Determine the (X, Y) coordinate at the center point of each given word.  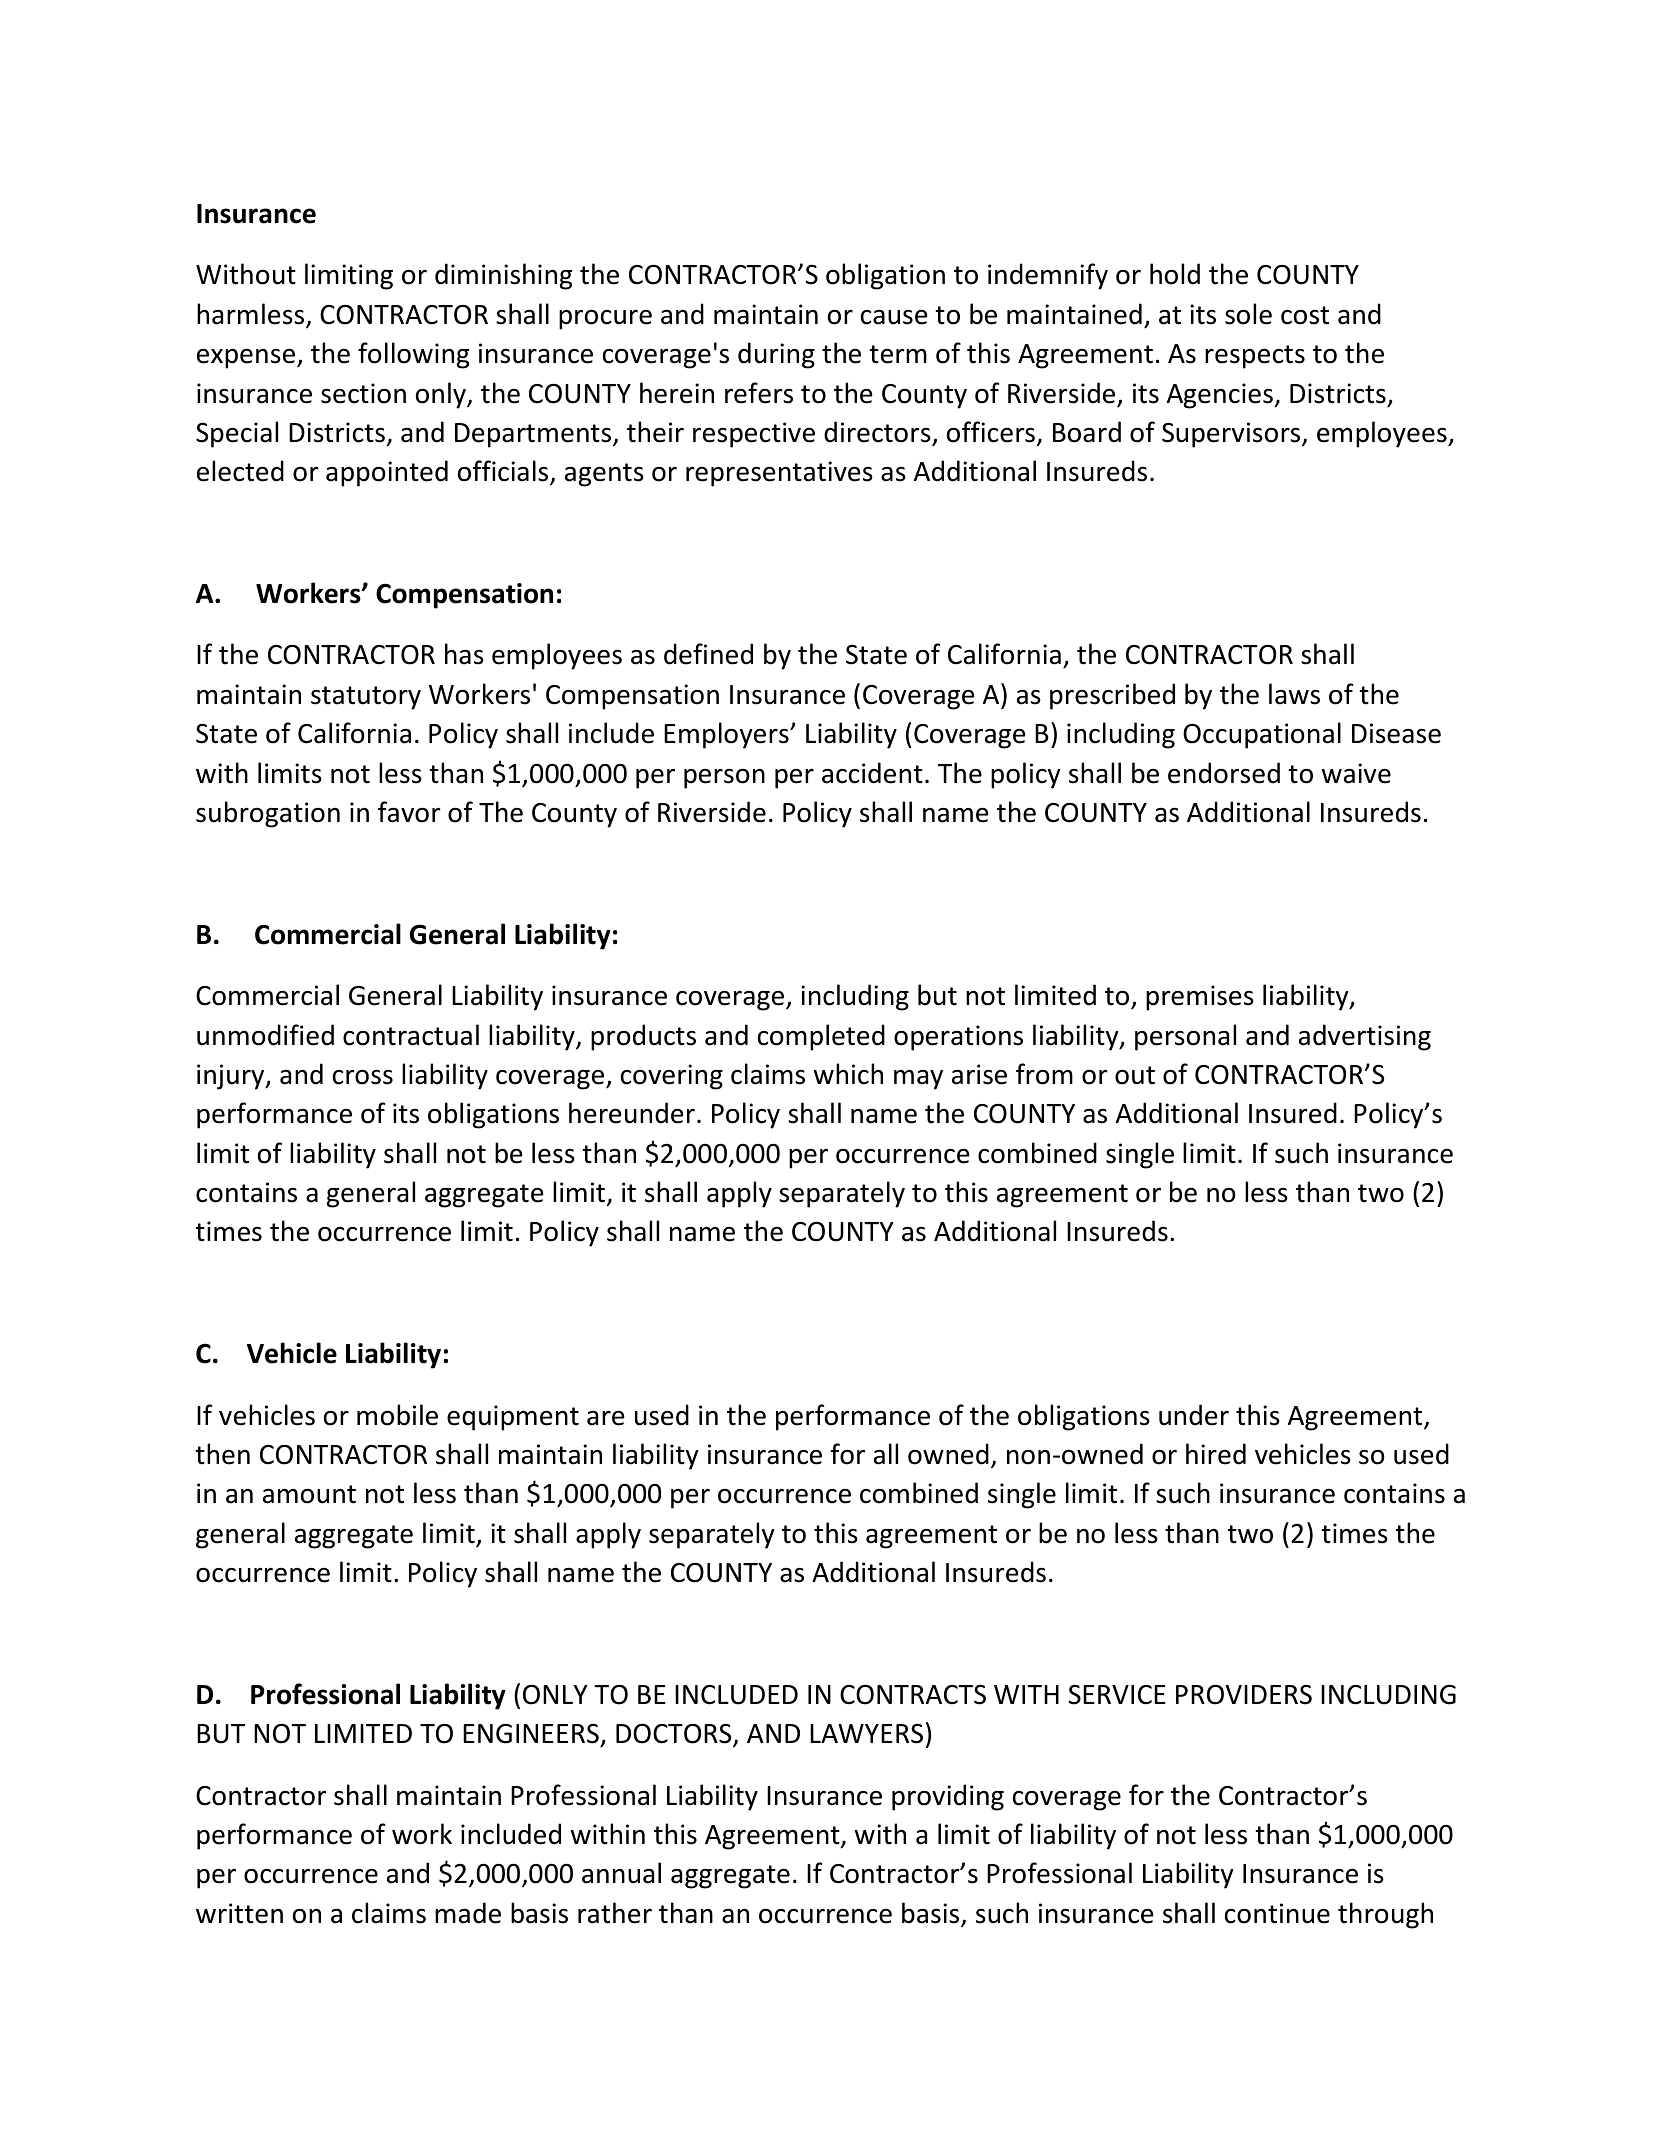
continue (1277, 1913)
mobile (397, 1415)
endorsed (1224, 773)
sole (1248, 314)
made (468, 1913)
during (776, 355)
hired (1216, 1454)
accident (872, 773)
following (413, 355)
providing (948, 1797)
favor (409, 812)
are (606, 1418)
